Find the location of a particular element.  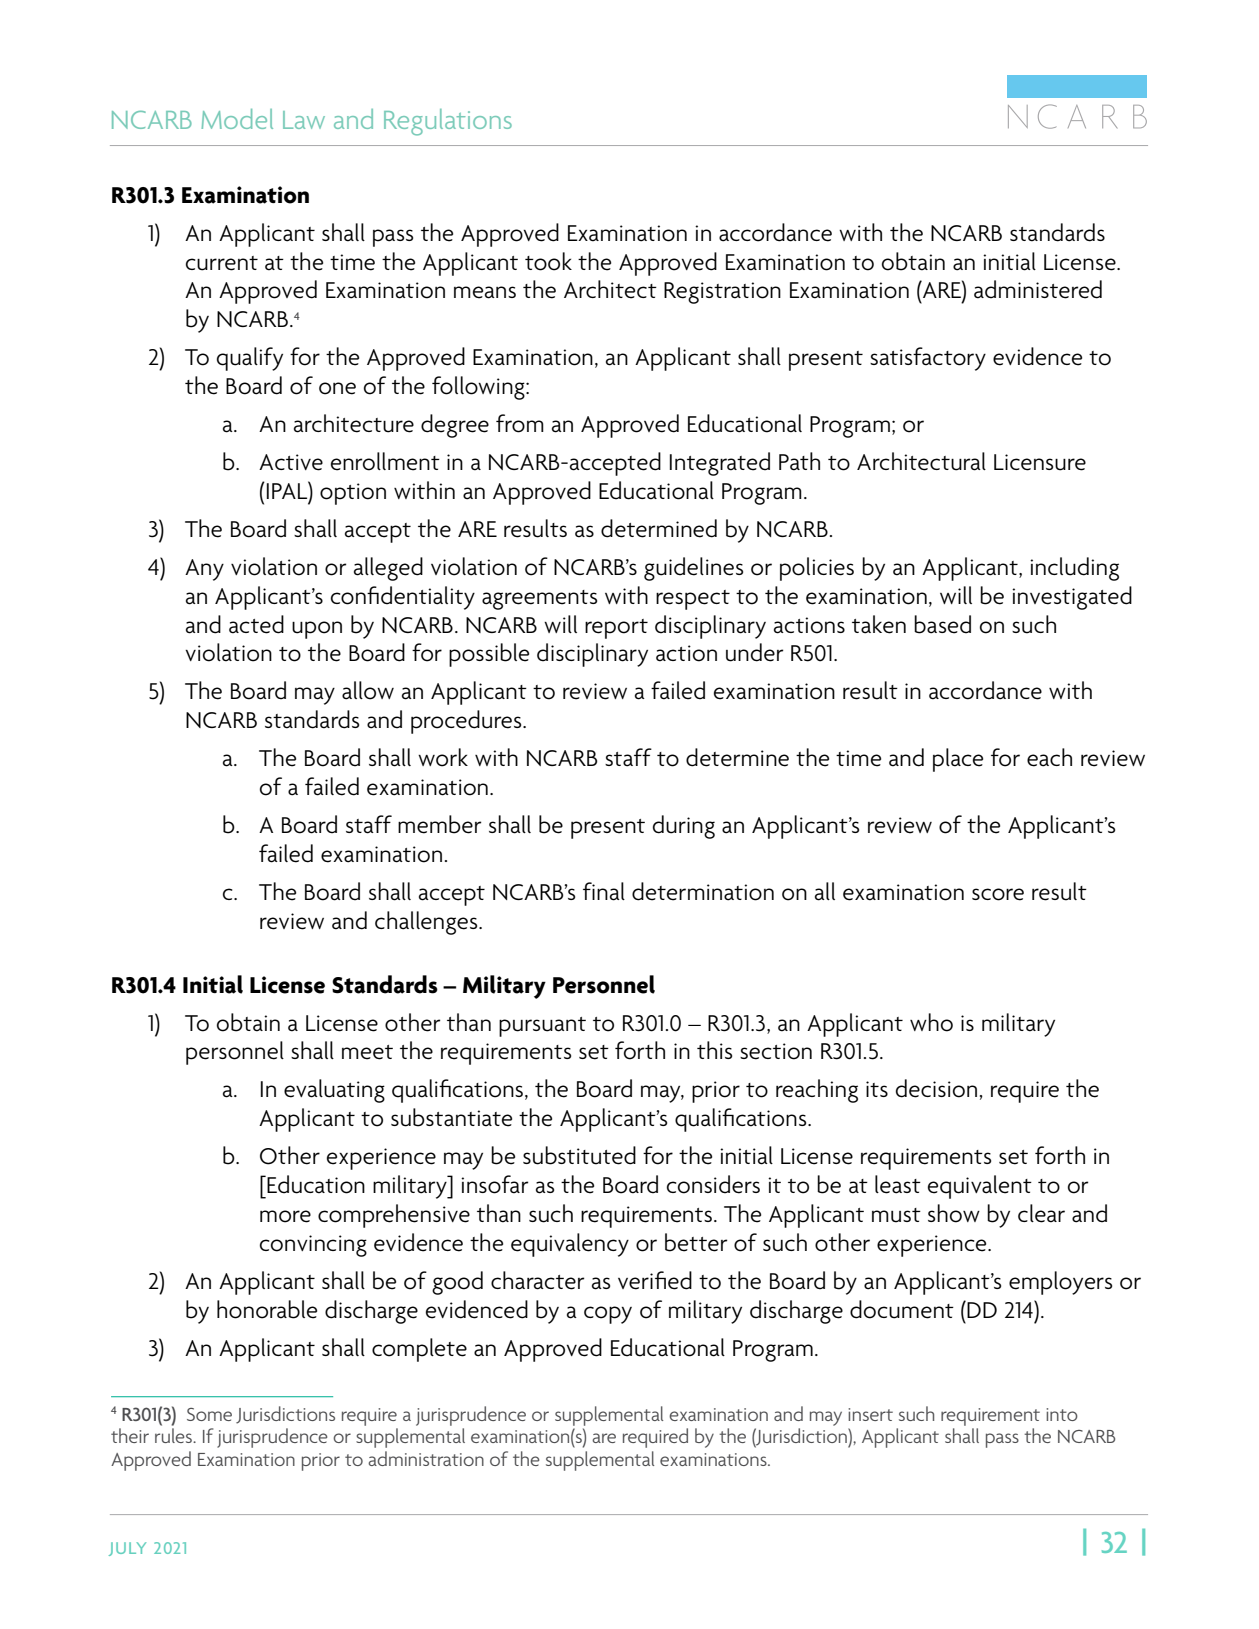

took is located at coordinates (548, 261).
